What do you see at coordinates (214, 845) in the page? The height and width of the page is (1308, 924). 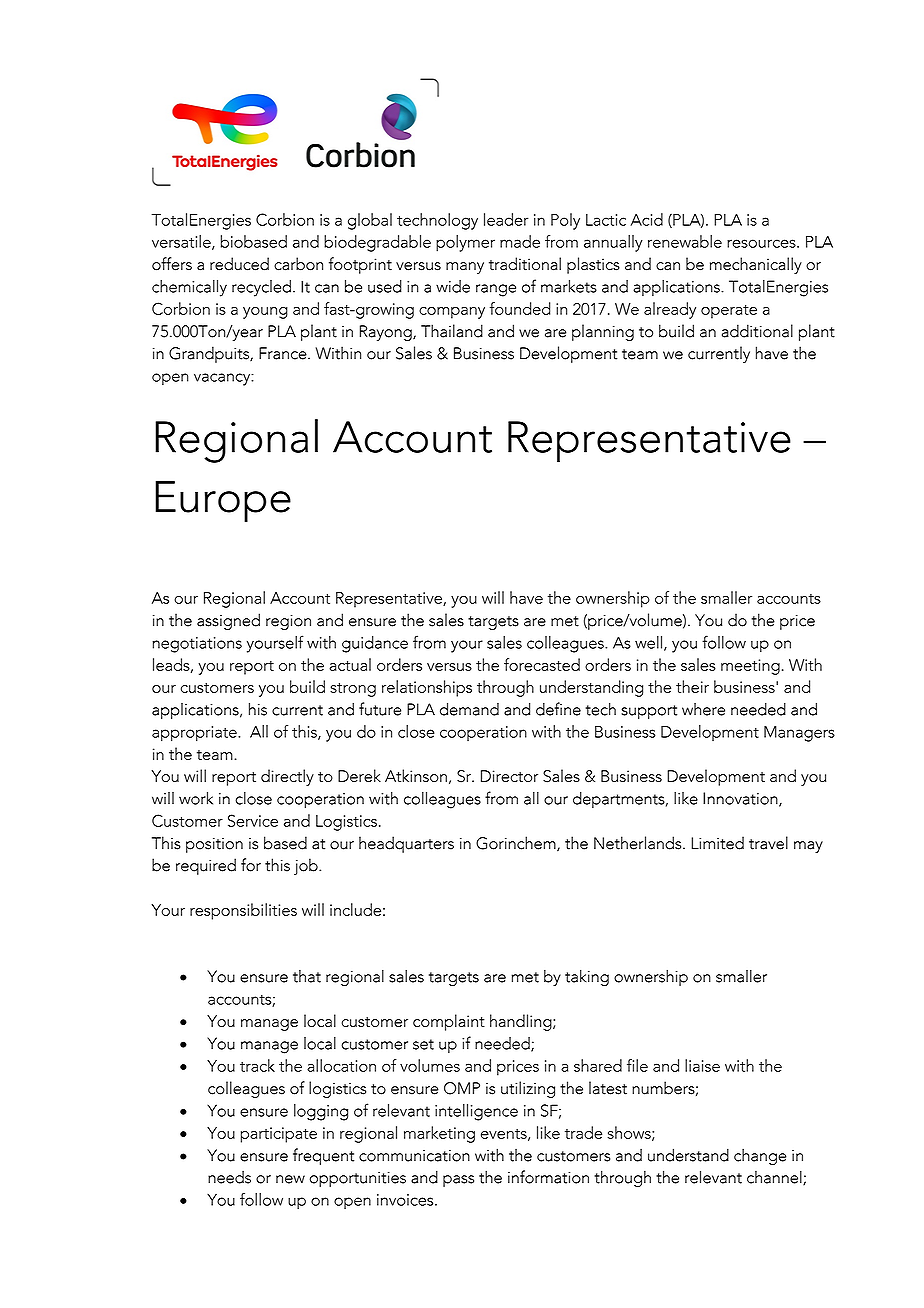 I see `position` at bounding box center [214, 845].
